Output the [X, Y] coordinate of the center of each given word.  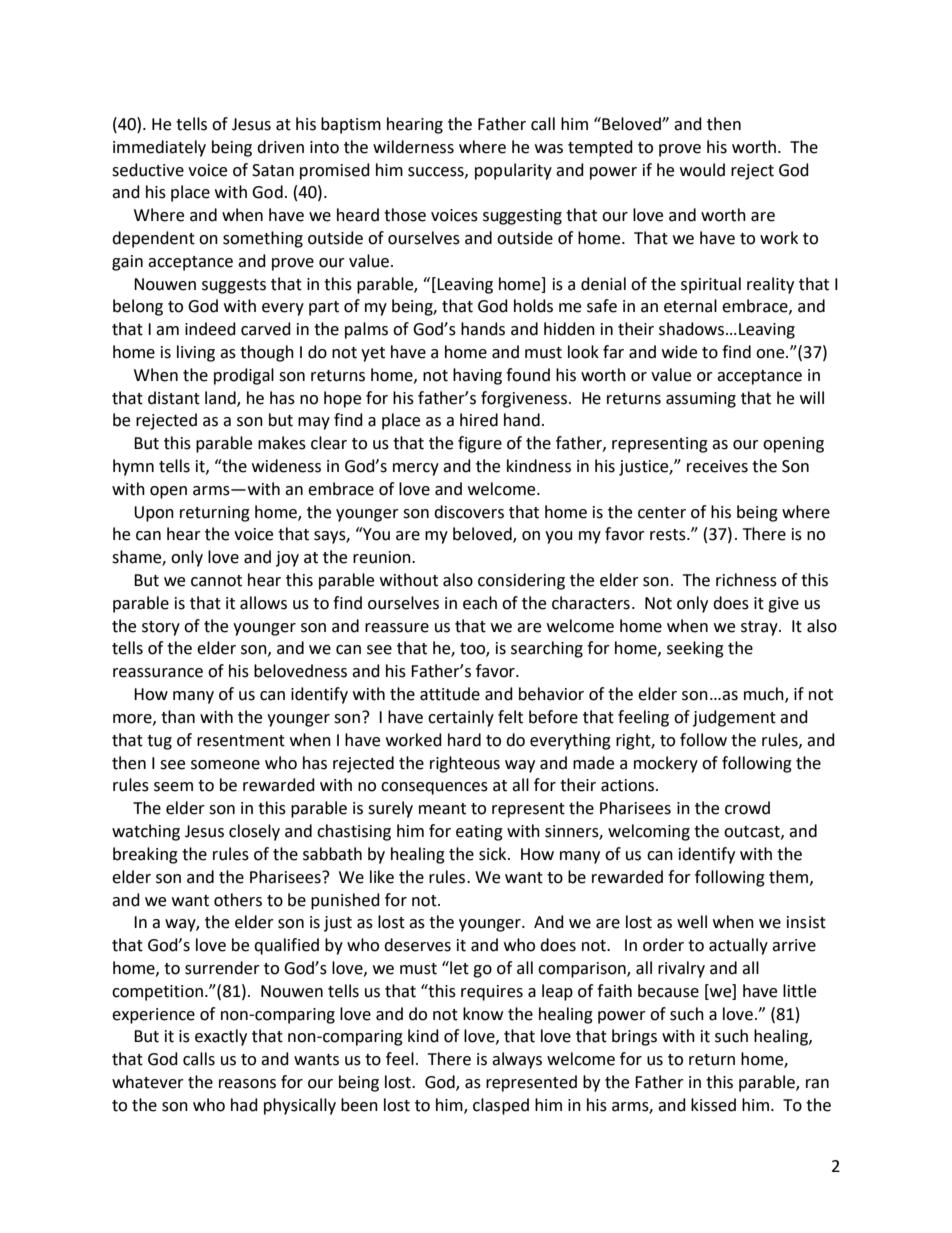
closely [254, 832]
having [477, 376]
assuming [701, 400]
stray [760, 628]
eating [479, 833]
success [437, 172]
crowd [747, 808]
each [480, 603]
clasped [501, 1106]
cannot [216, 581]
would [702, 170]
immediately [159, 148]
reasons [247, 1084]
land [221, 398]
